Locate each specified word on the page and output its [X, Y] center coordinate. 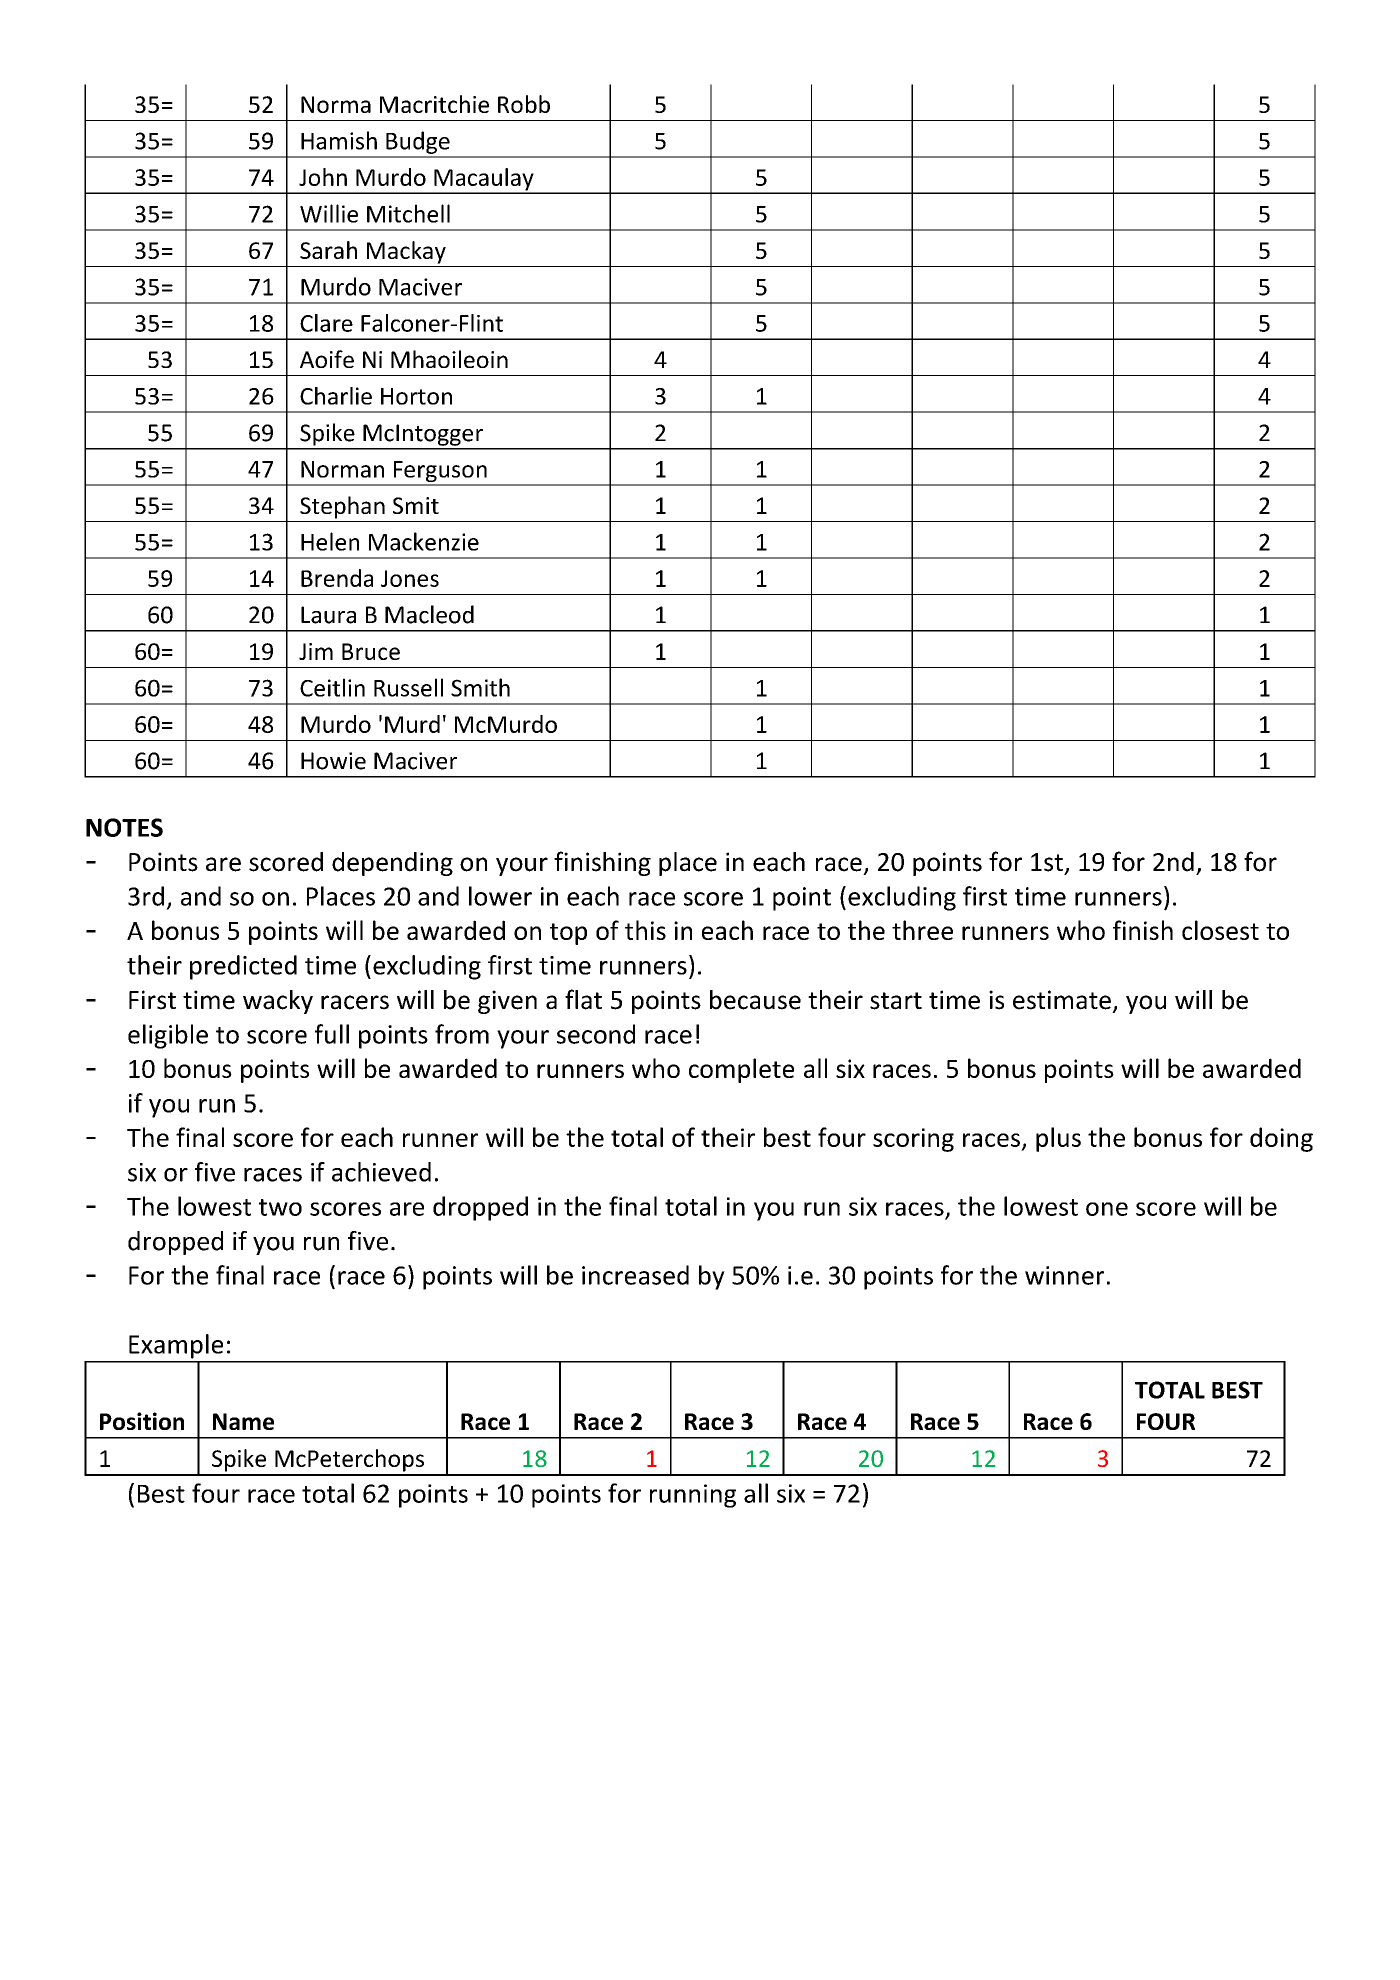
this [645, 930]
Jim [316, 651]
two [280, 1207]
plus [1058, 1139]
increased [635, 1275]
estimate [1062, 1000]
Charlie [336, 396]
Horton [416, 396]
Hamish [339, 140]
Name [243, 1421]
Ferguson [440, 473]
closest [1220, 930]
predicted [243, 967]
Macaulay [484, 180]
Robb [524, 104]
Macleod [429, 614]
